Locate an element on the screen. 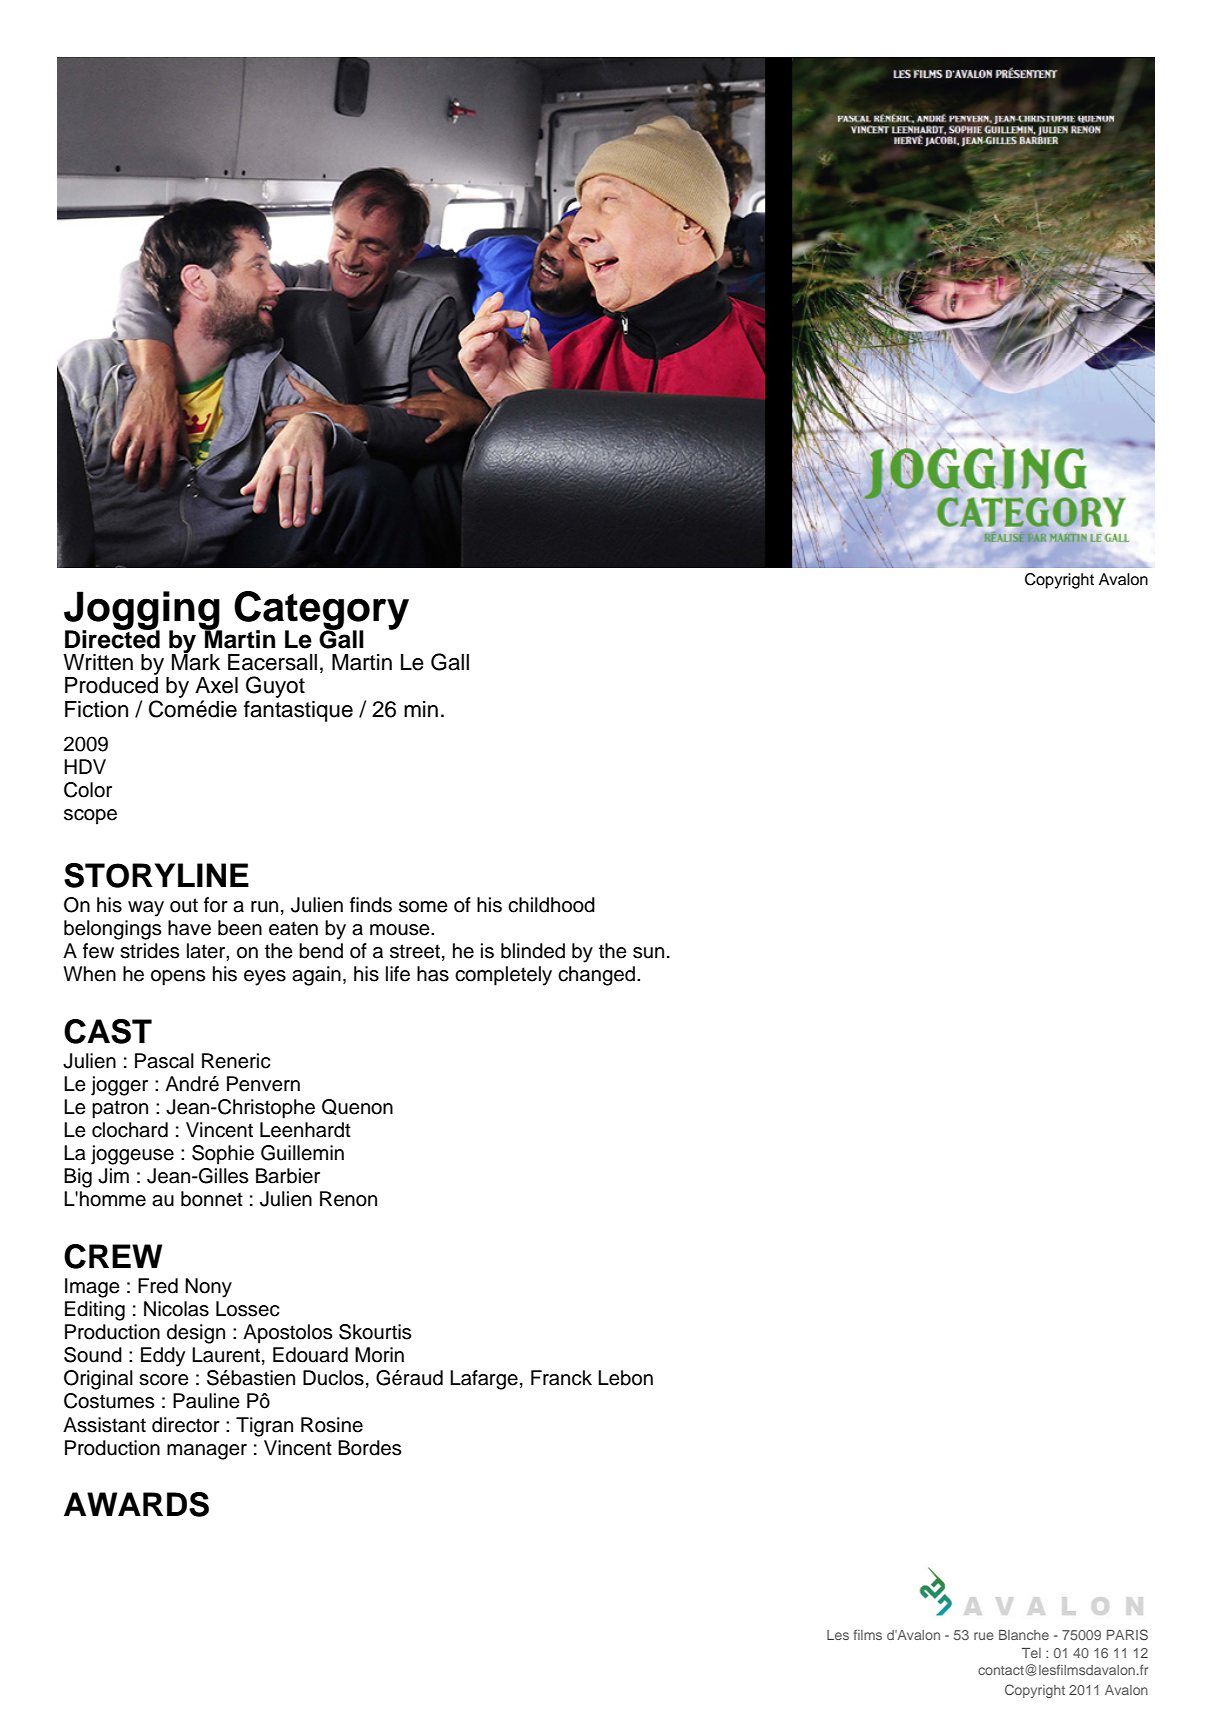  sun is located at coordinates (648, 953).
